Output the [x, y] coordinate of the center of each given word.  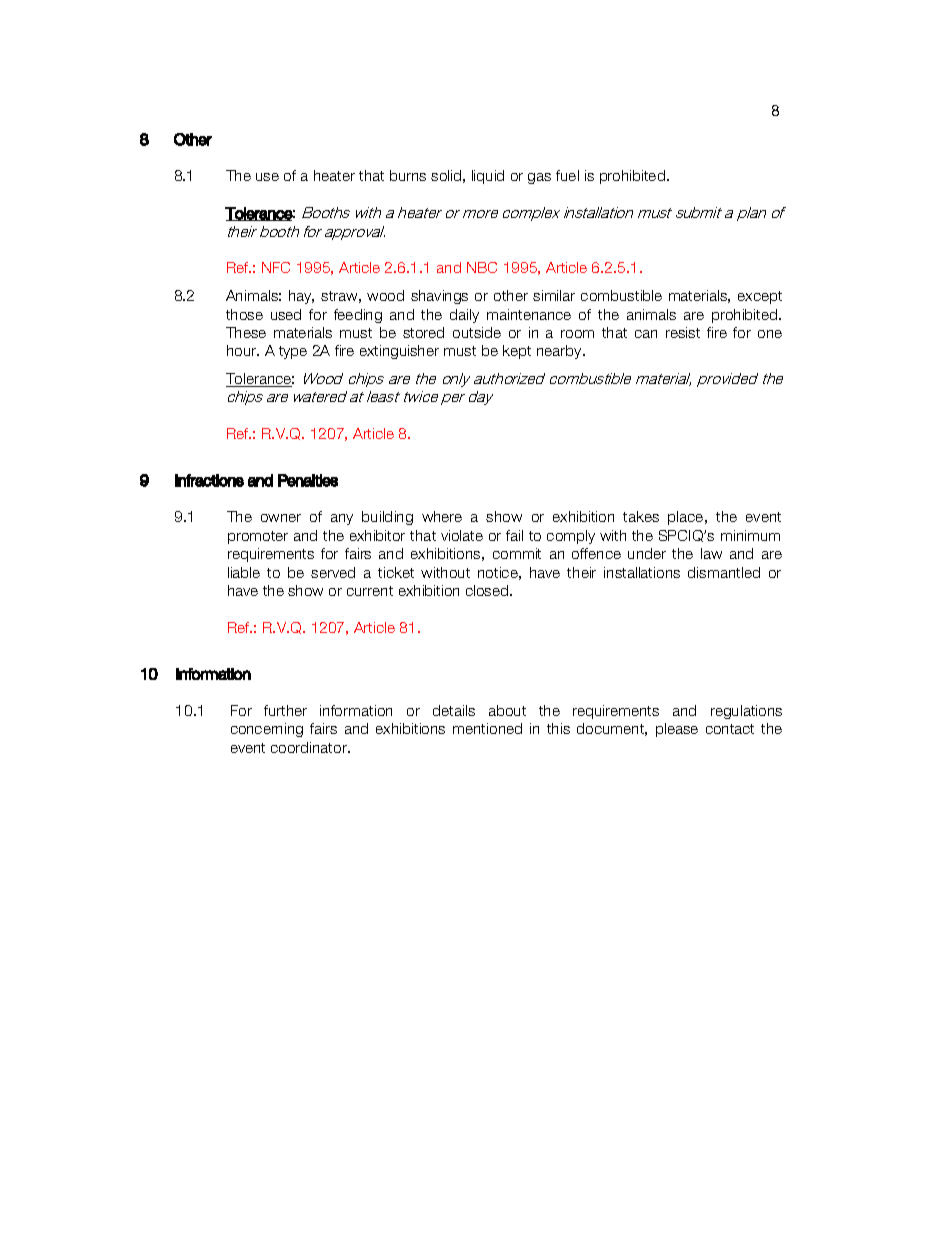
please [677, 730]
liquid [488, 177]
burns [408, 175]
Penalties [308, 480]
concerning [267, 730]
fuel [567, 175]
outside [477, 332]
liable [244, 572]
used [286, 314]
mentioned [487, 728]
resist [683, 332]
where [442, 516]
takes [641, 516]
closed [488, 590]
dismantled [724, 572]
